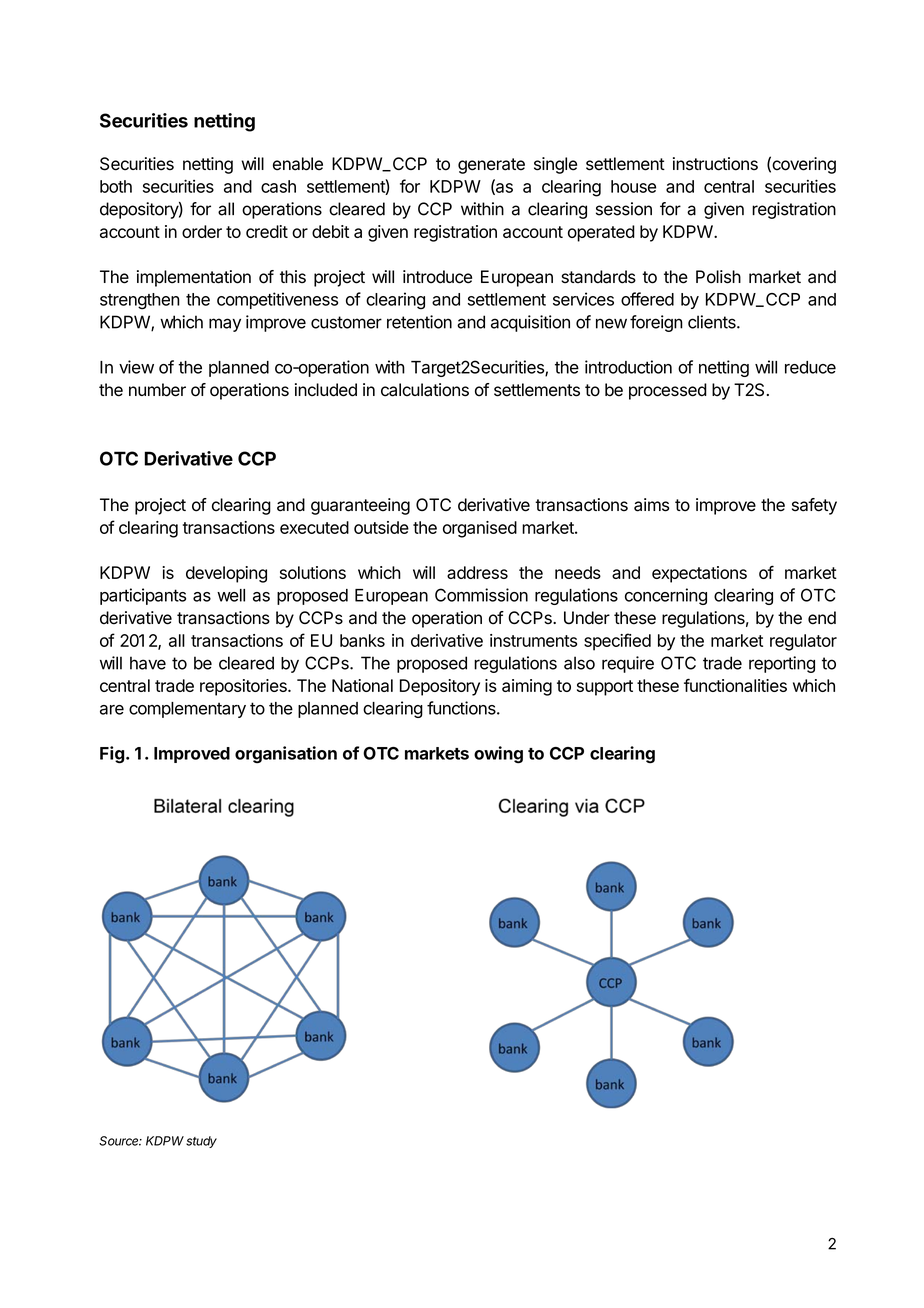 The image size is (924, 1308). Describe the element at coordinates (201, 1142) in the document. I see `study` at that location.
